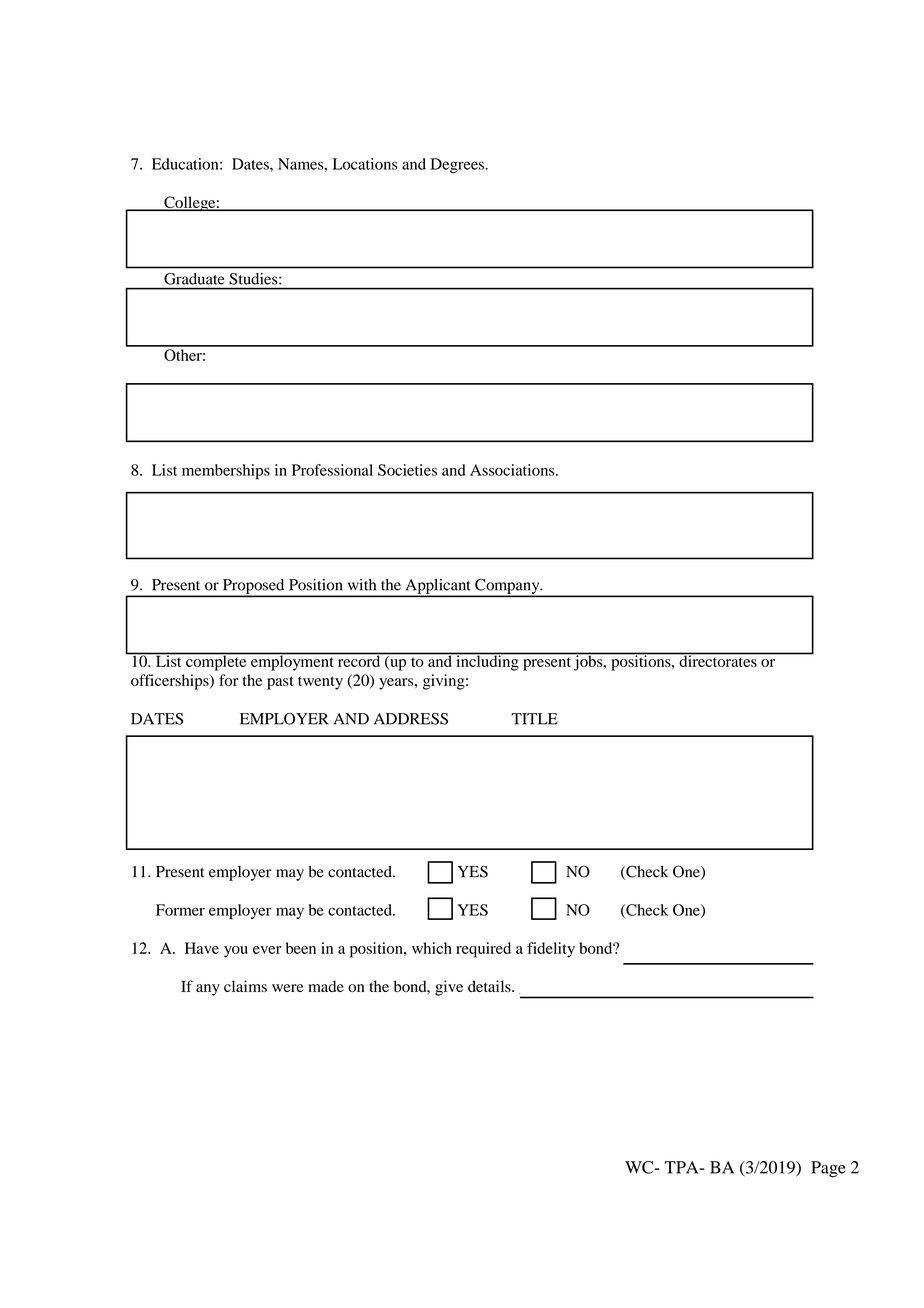 Image resolution: width=924 pixels, height=1308 pixels. Describe the element at coordinates (288, 988) in the document. I see `were` at that location.
